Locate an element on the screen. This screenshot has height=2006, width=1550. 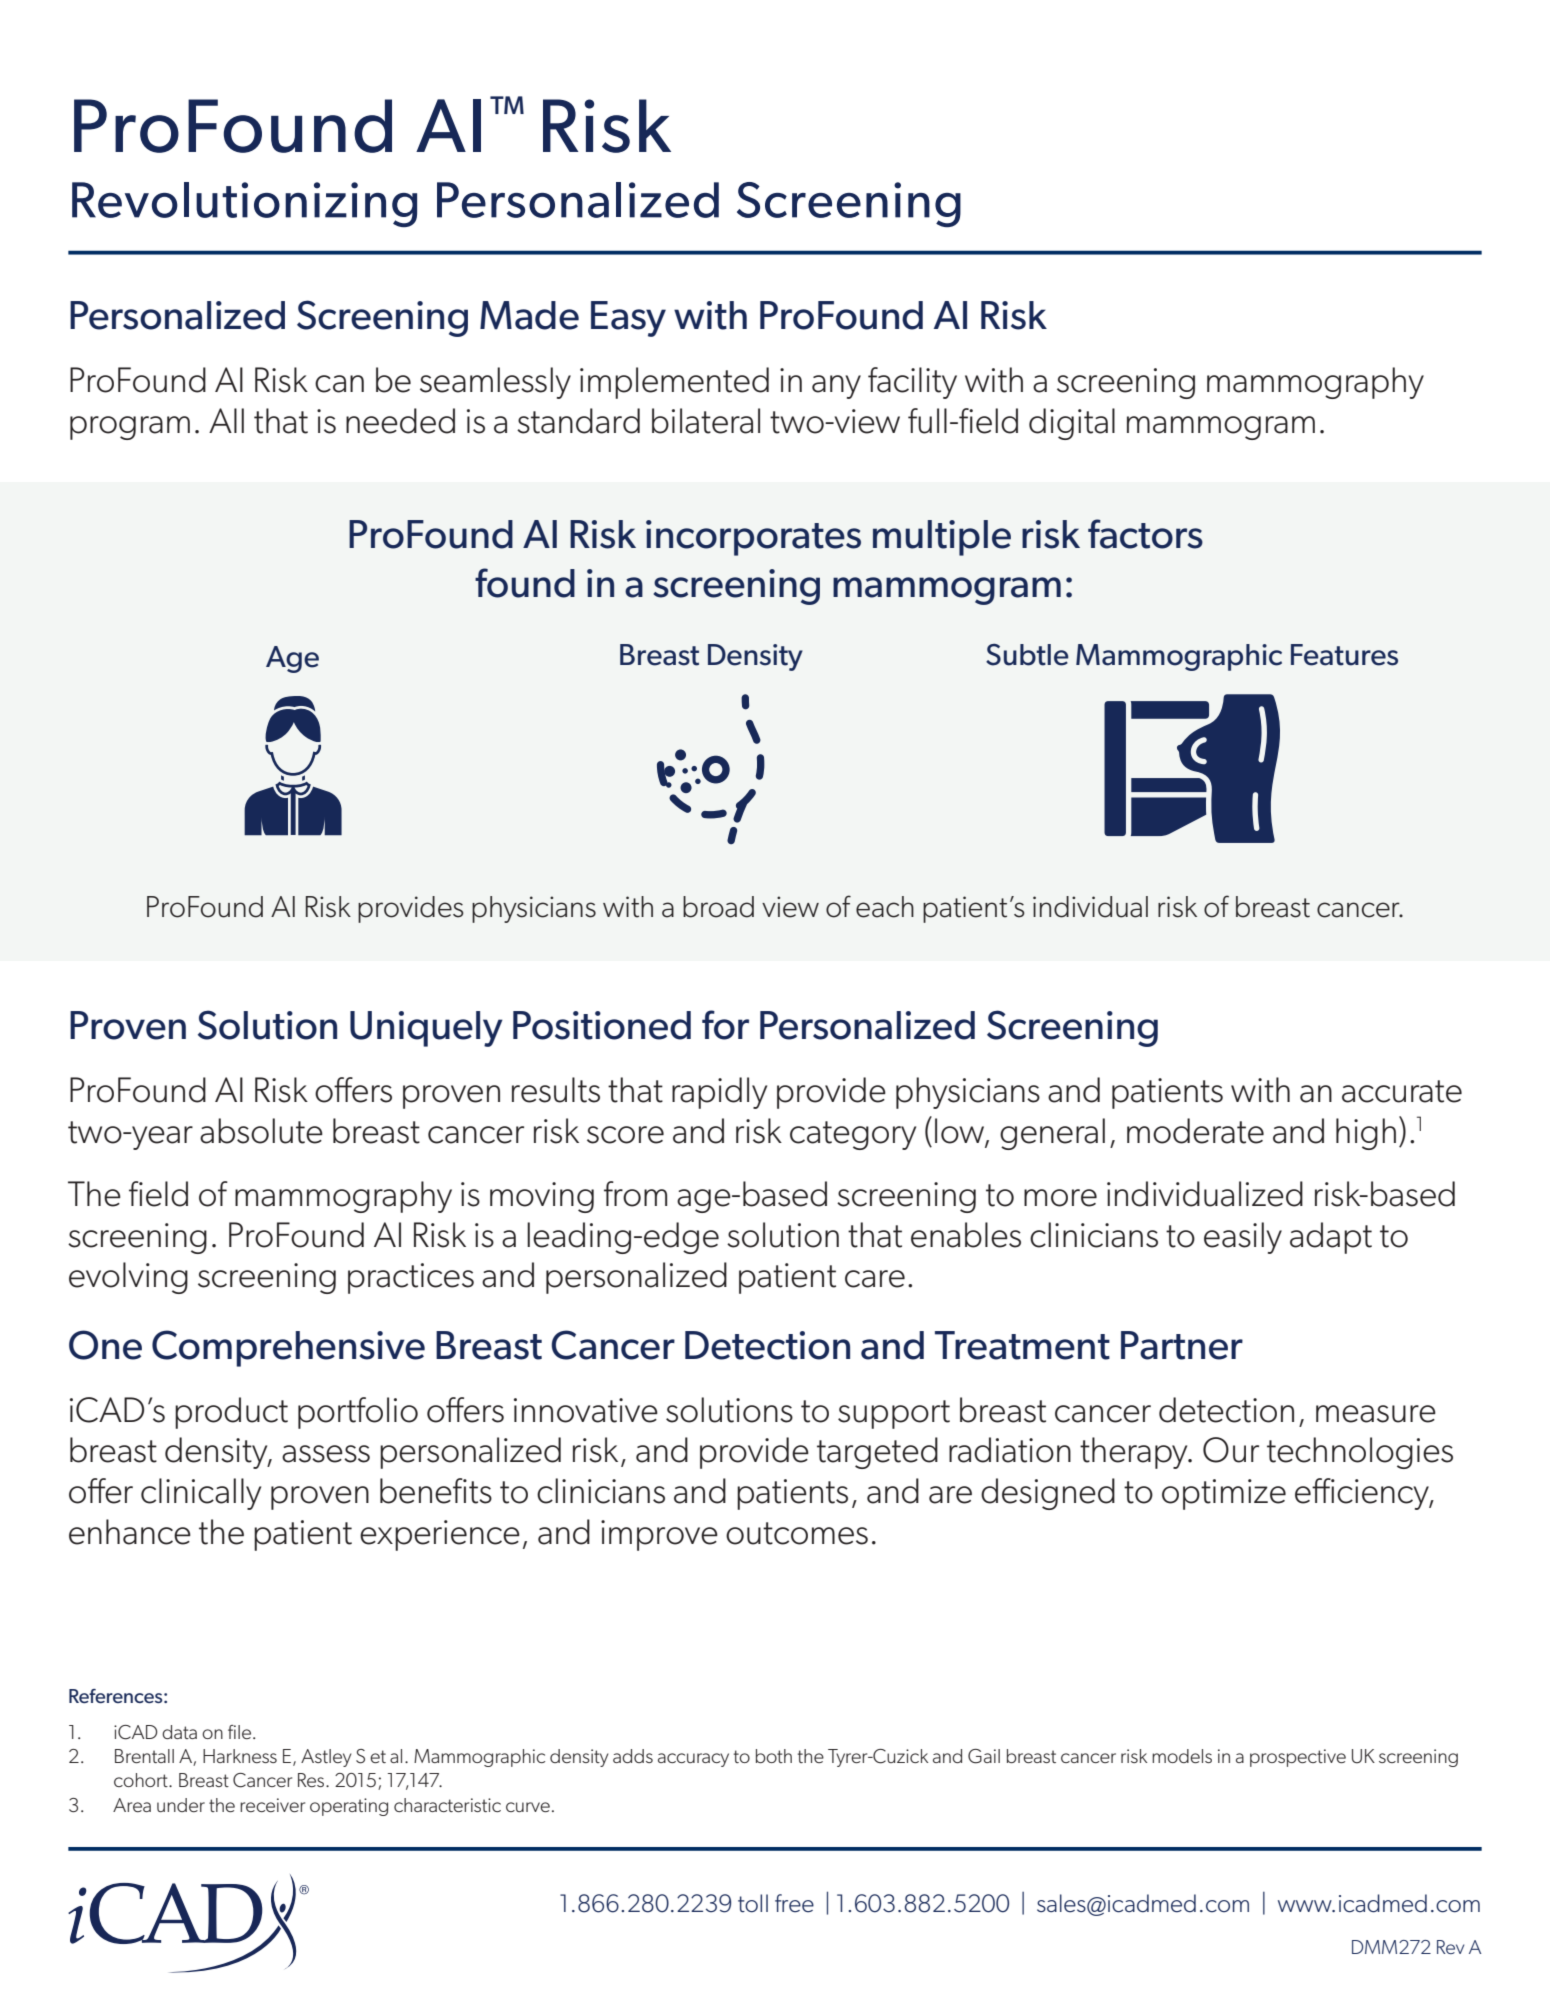
toll is located at coordinates (753, 1903).
